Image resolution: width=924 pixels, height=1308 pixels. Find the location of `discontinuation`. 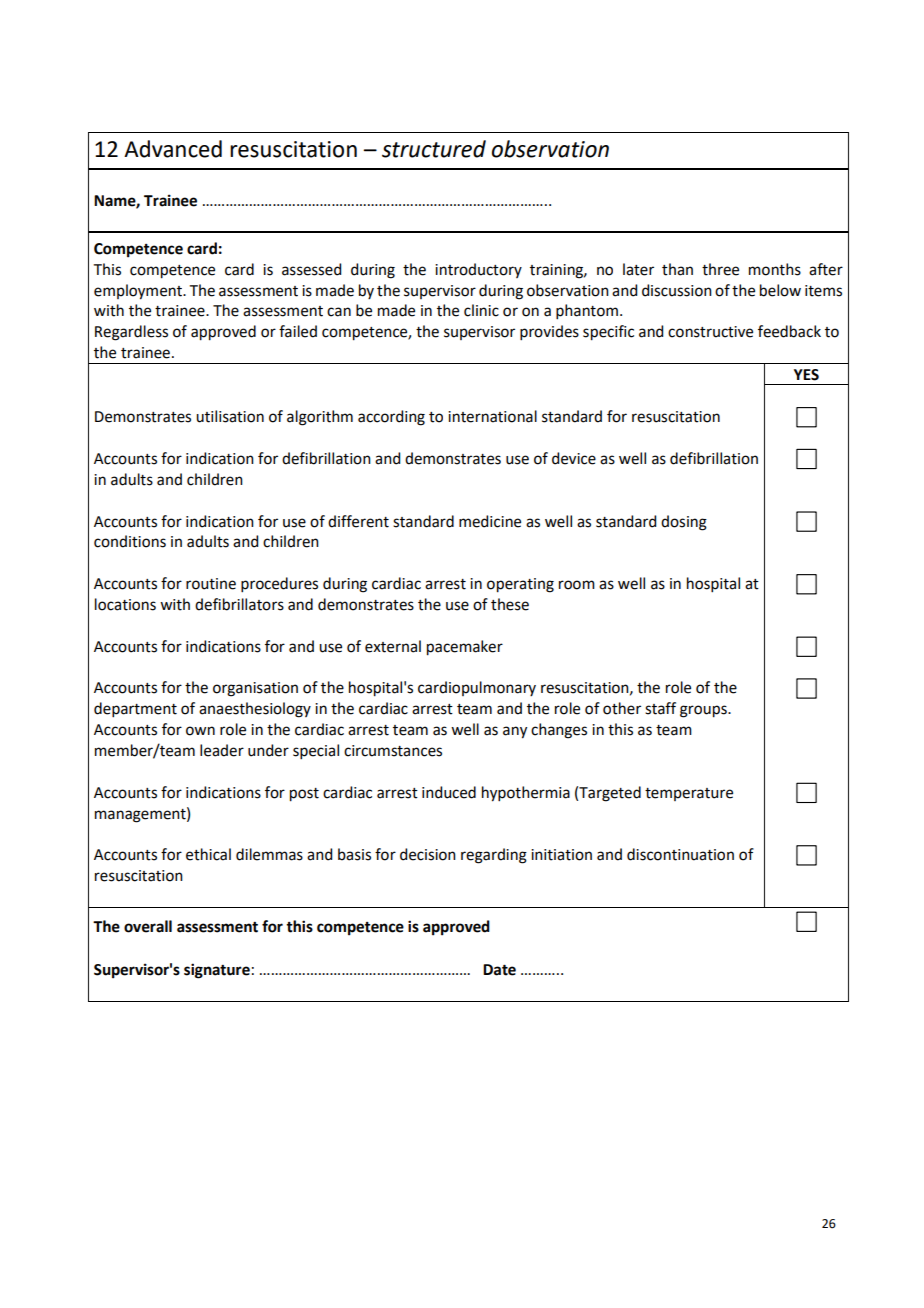

discontinuation is located at coordinates (680, 854).
